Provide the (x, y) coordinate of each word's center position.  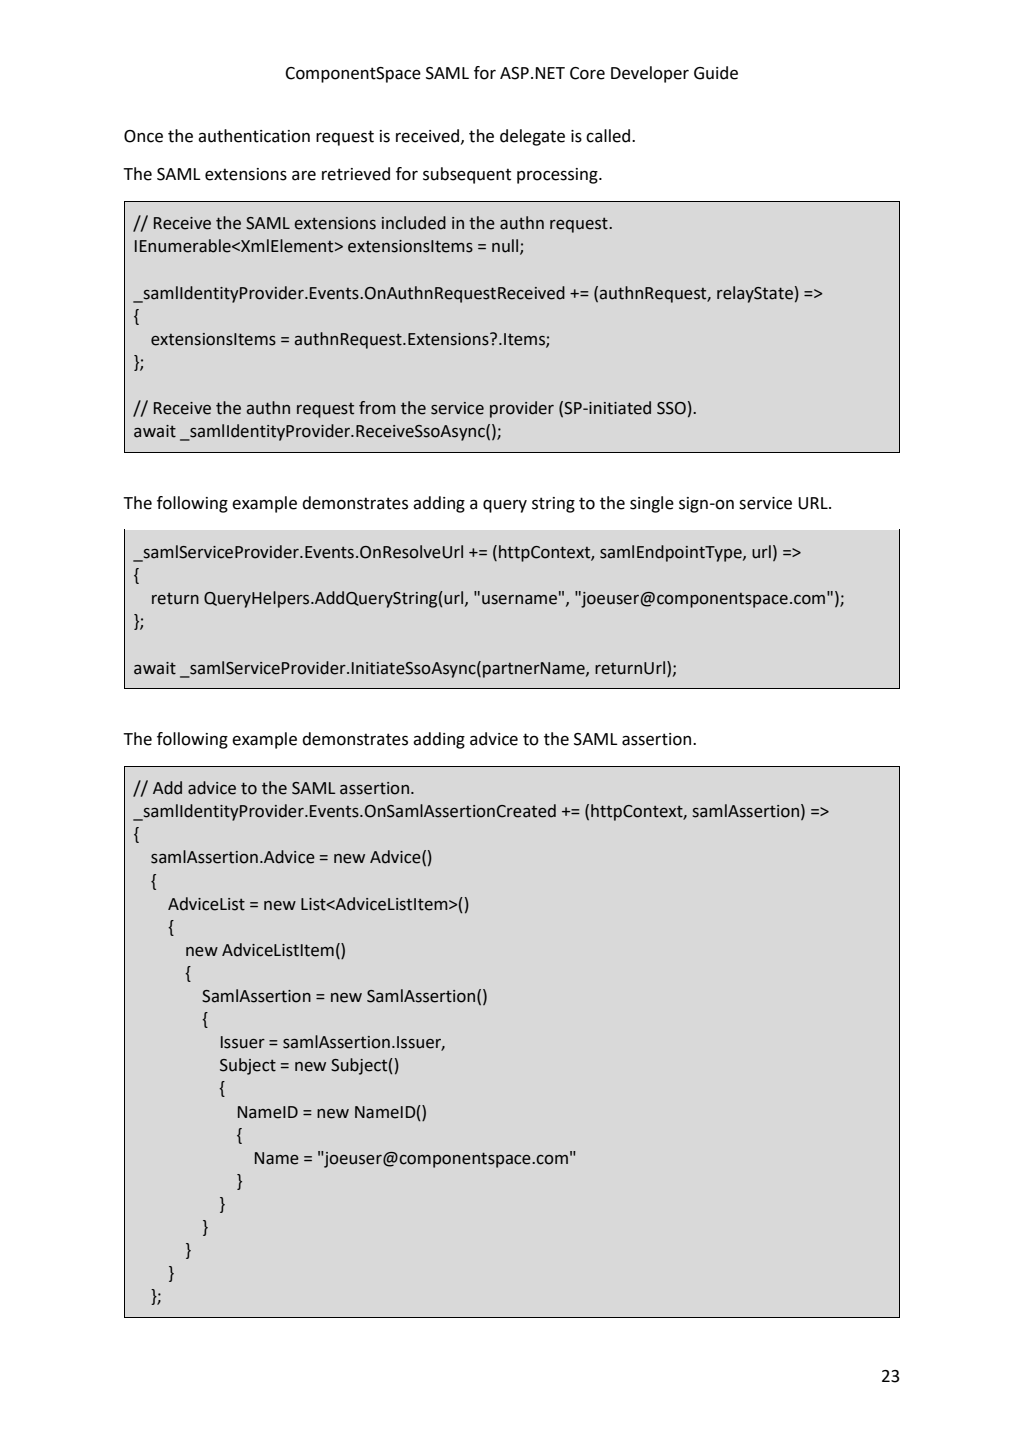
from (377, 408)
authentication (254, 136)
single (652, 504)
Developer (650, 74)
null (506, 247)
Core (587, 73)
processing (558, 176)
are (304, 176)
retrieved (356, 174)
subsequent (467, 175)
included (414, 223)
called (609, 136)
